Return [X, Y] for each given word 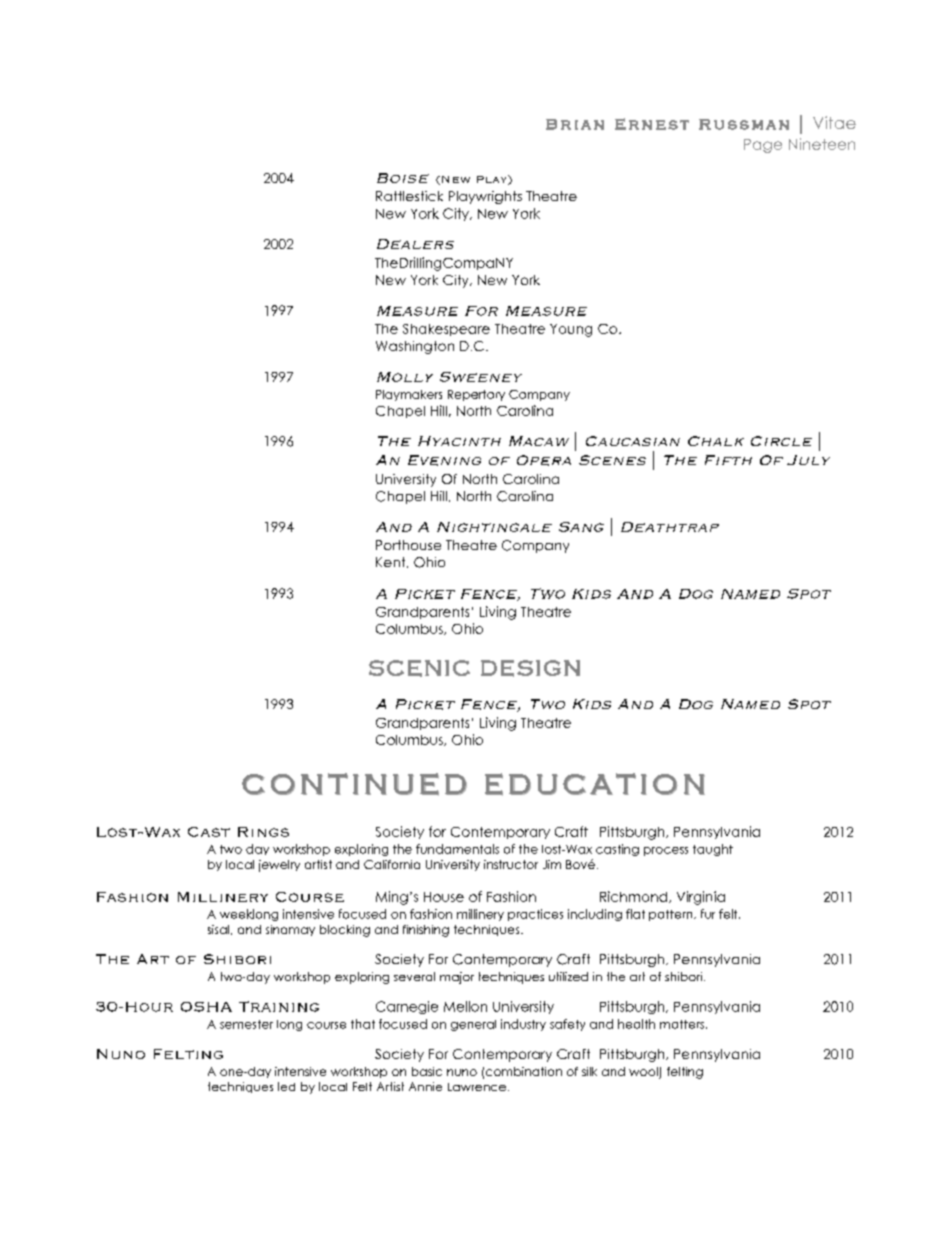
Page [763, 146]
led [286, 1086]
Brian [575, 124]
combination [524, 1071]
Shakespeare [446, 330]
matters [682, 1024]
